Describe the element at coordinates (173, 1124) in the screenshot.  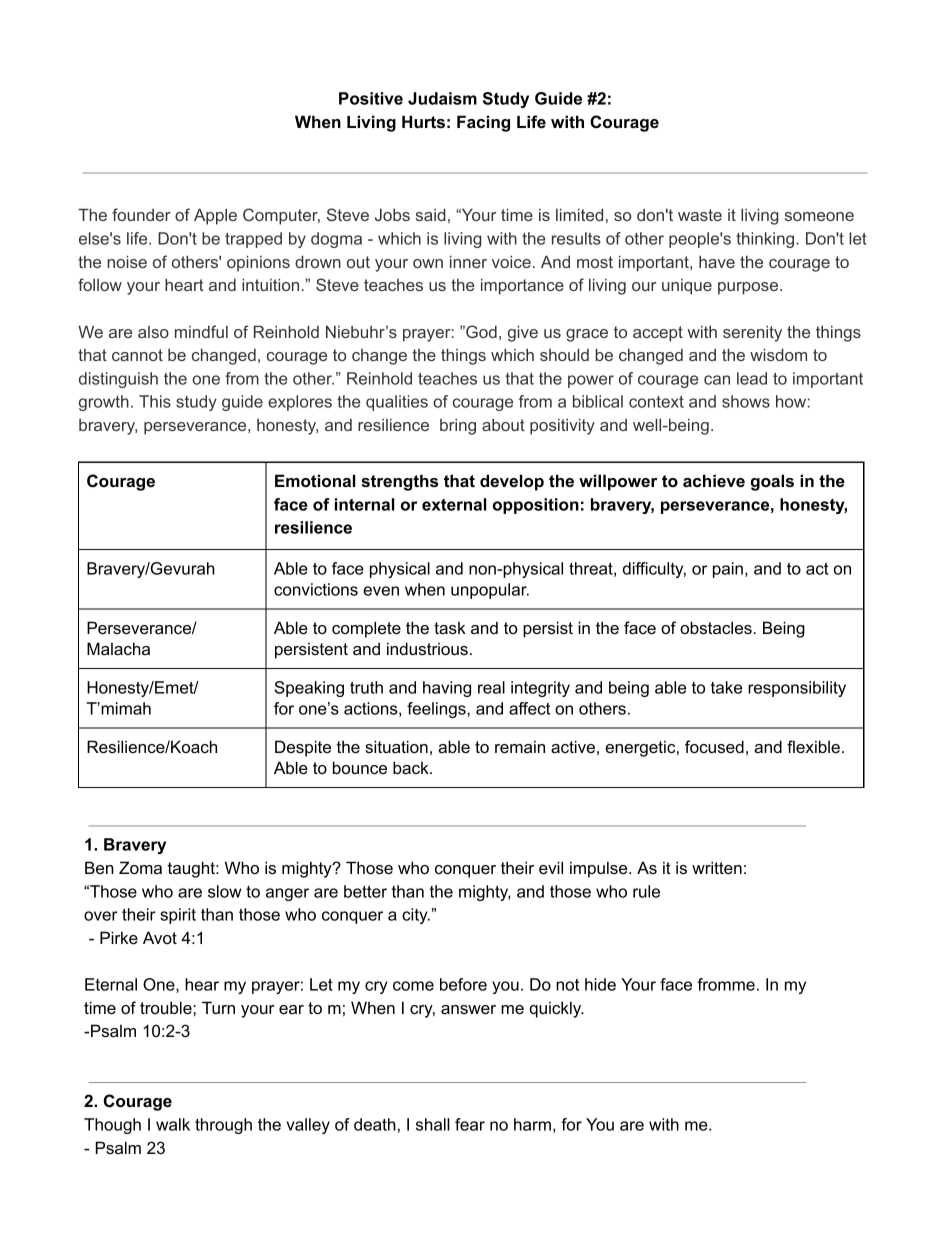
I see `walk` at that location.
